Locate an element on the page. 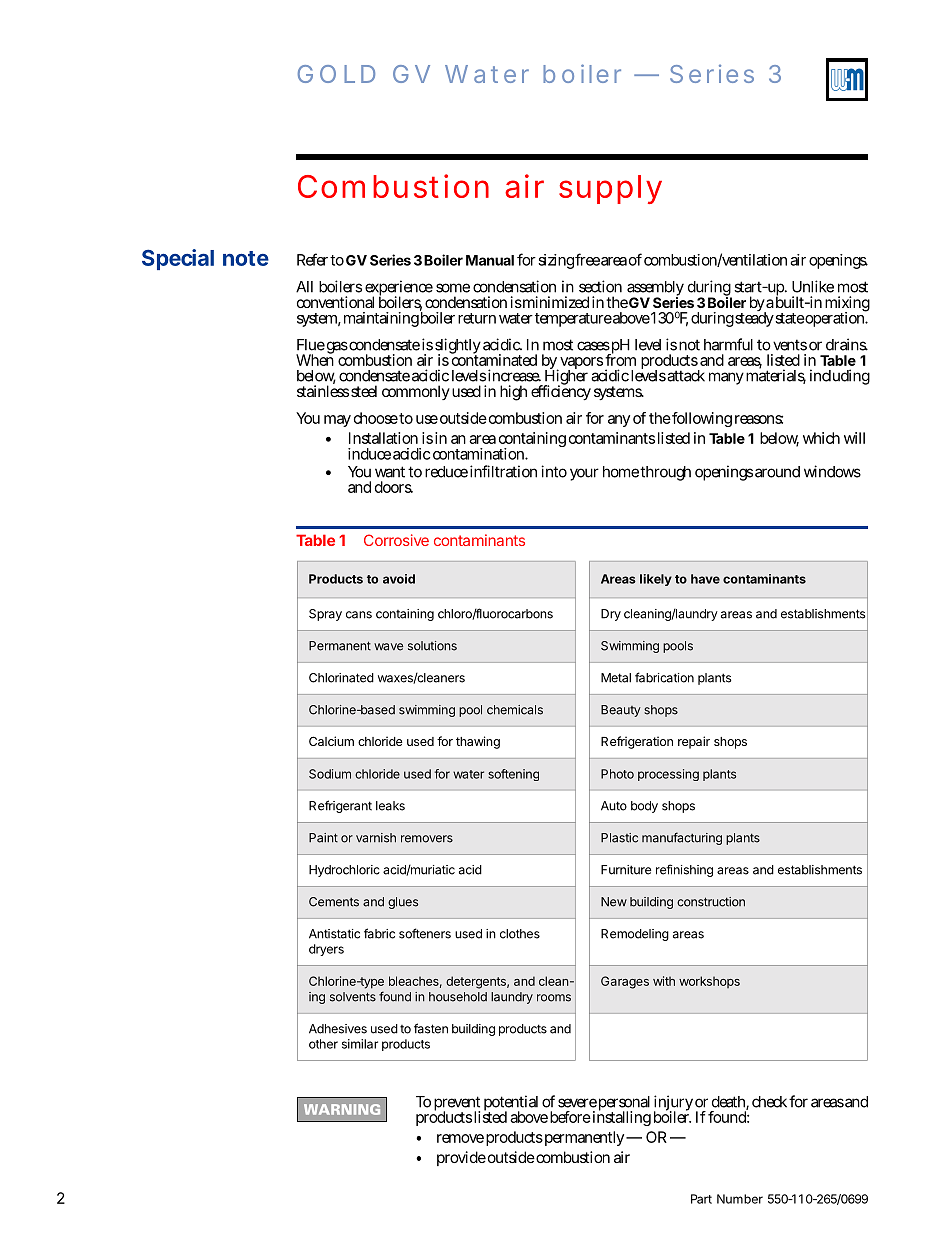 The image size is (952, 1233). note is located at coordinates (246, 258).
